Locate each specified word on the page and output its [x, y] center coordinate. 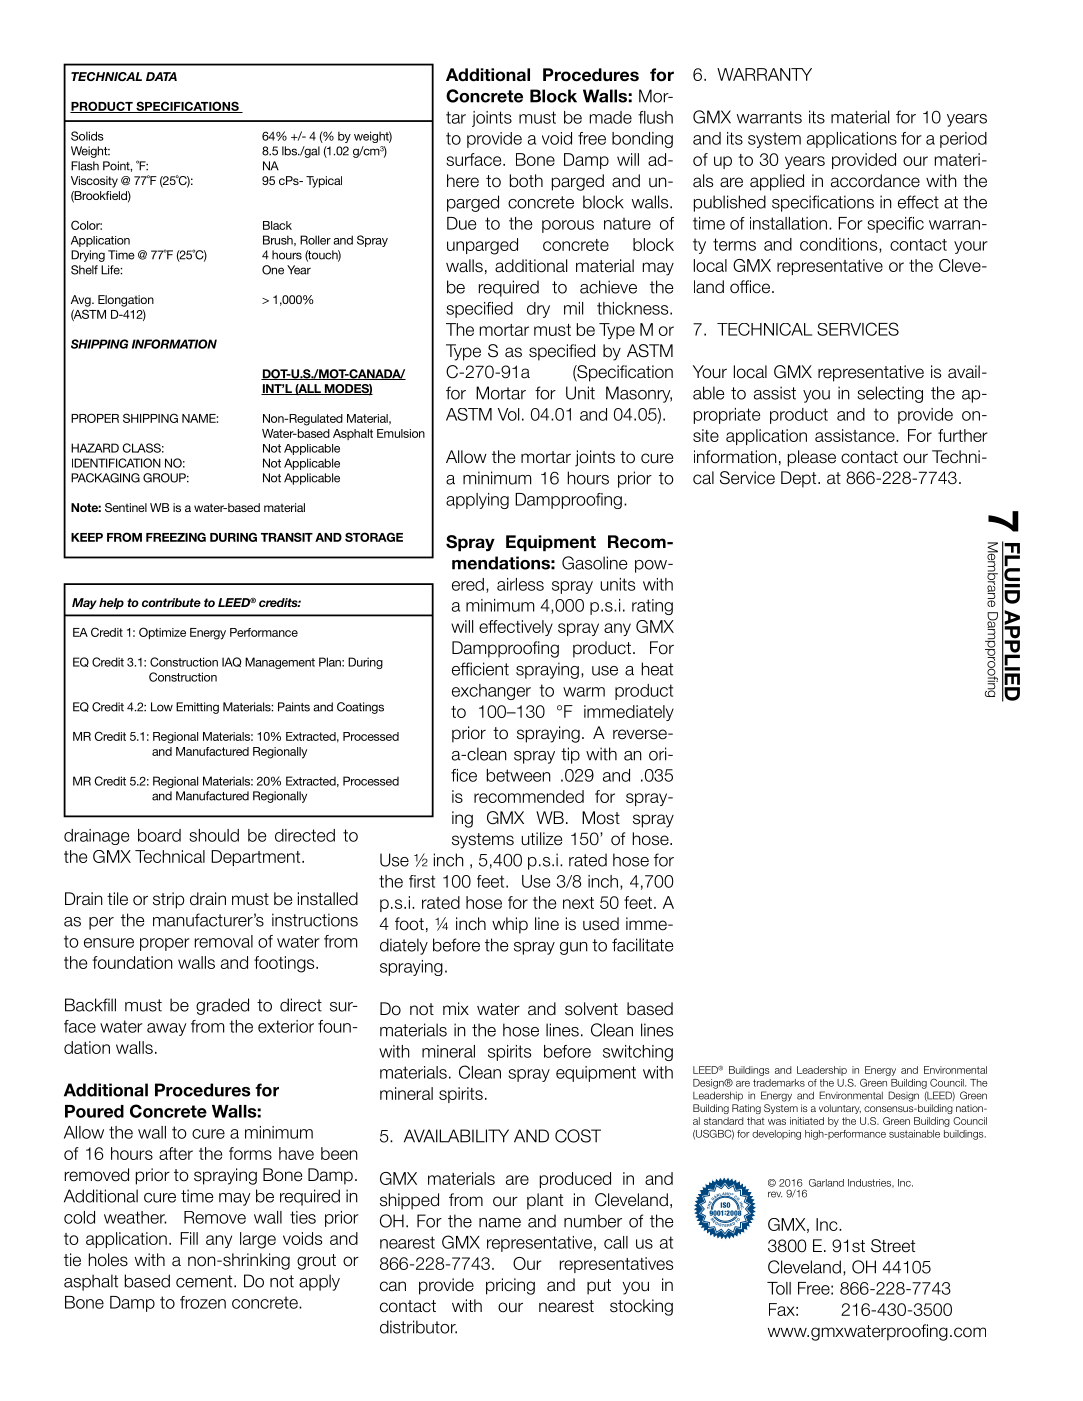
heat [657, 669]
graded [222, 1006]
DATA [161, 76]
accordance [875, 181]
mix [456, 1008]
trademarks [779, 1083]
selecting [890, 394]
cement [205, 1281]
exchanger [491, 692]
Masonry [639, 394]
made [611, 117]
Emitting [197, 708]
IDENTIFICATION [116, 463]
